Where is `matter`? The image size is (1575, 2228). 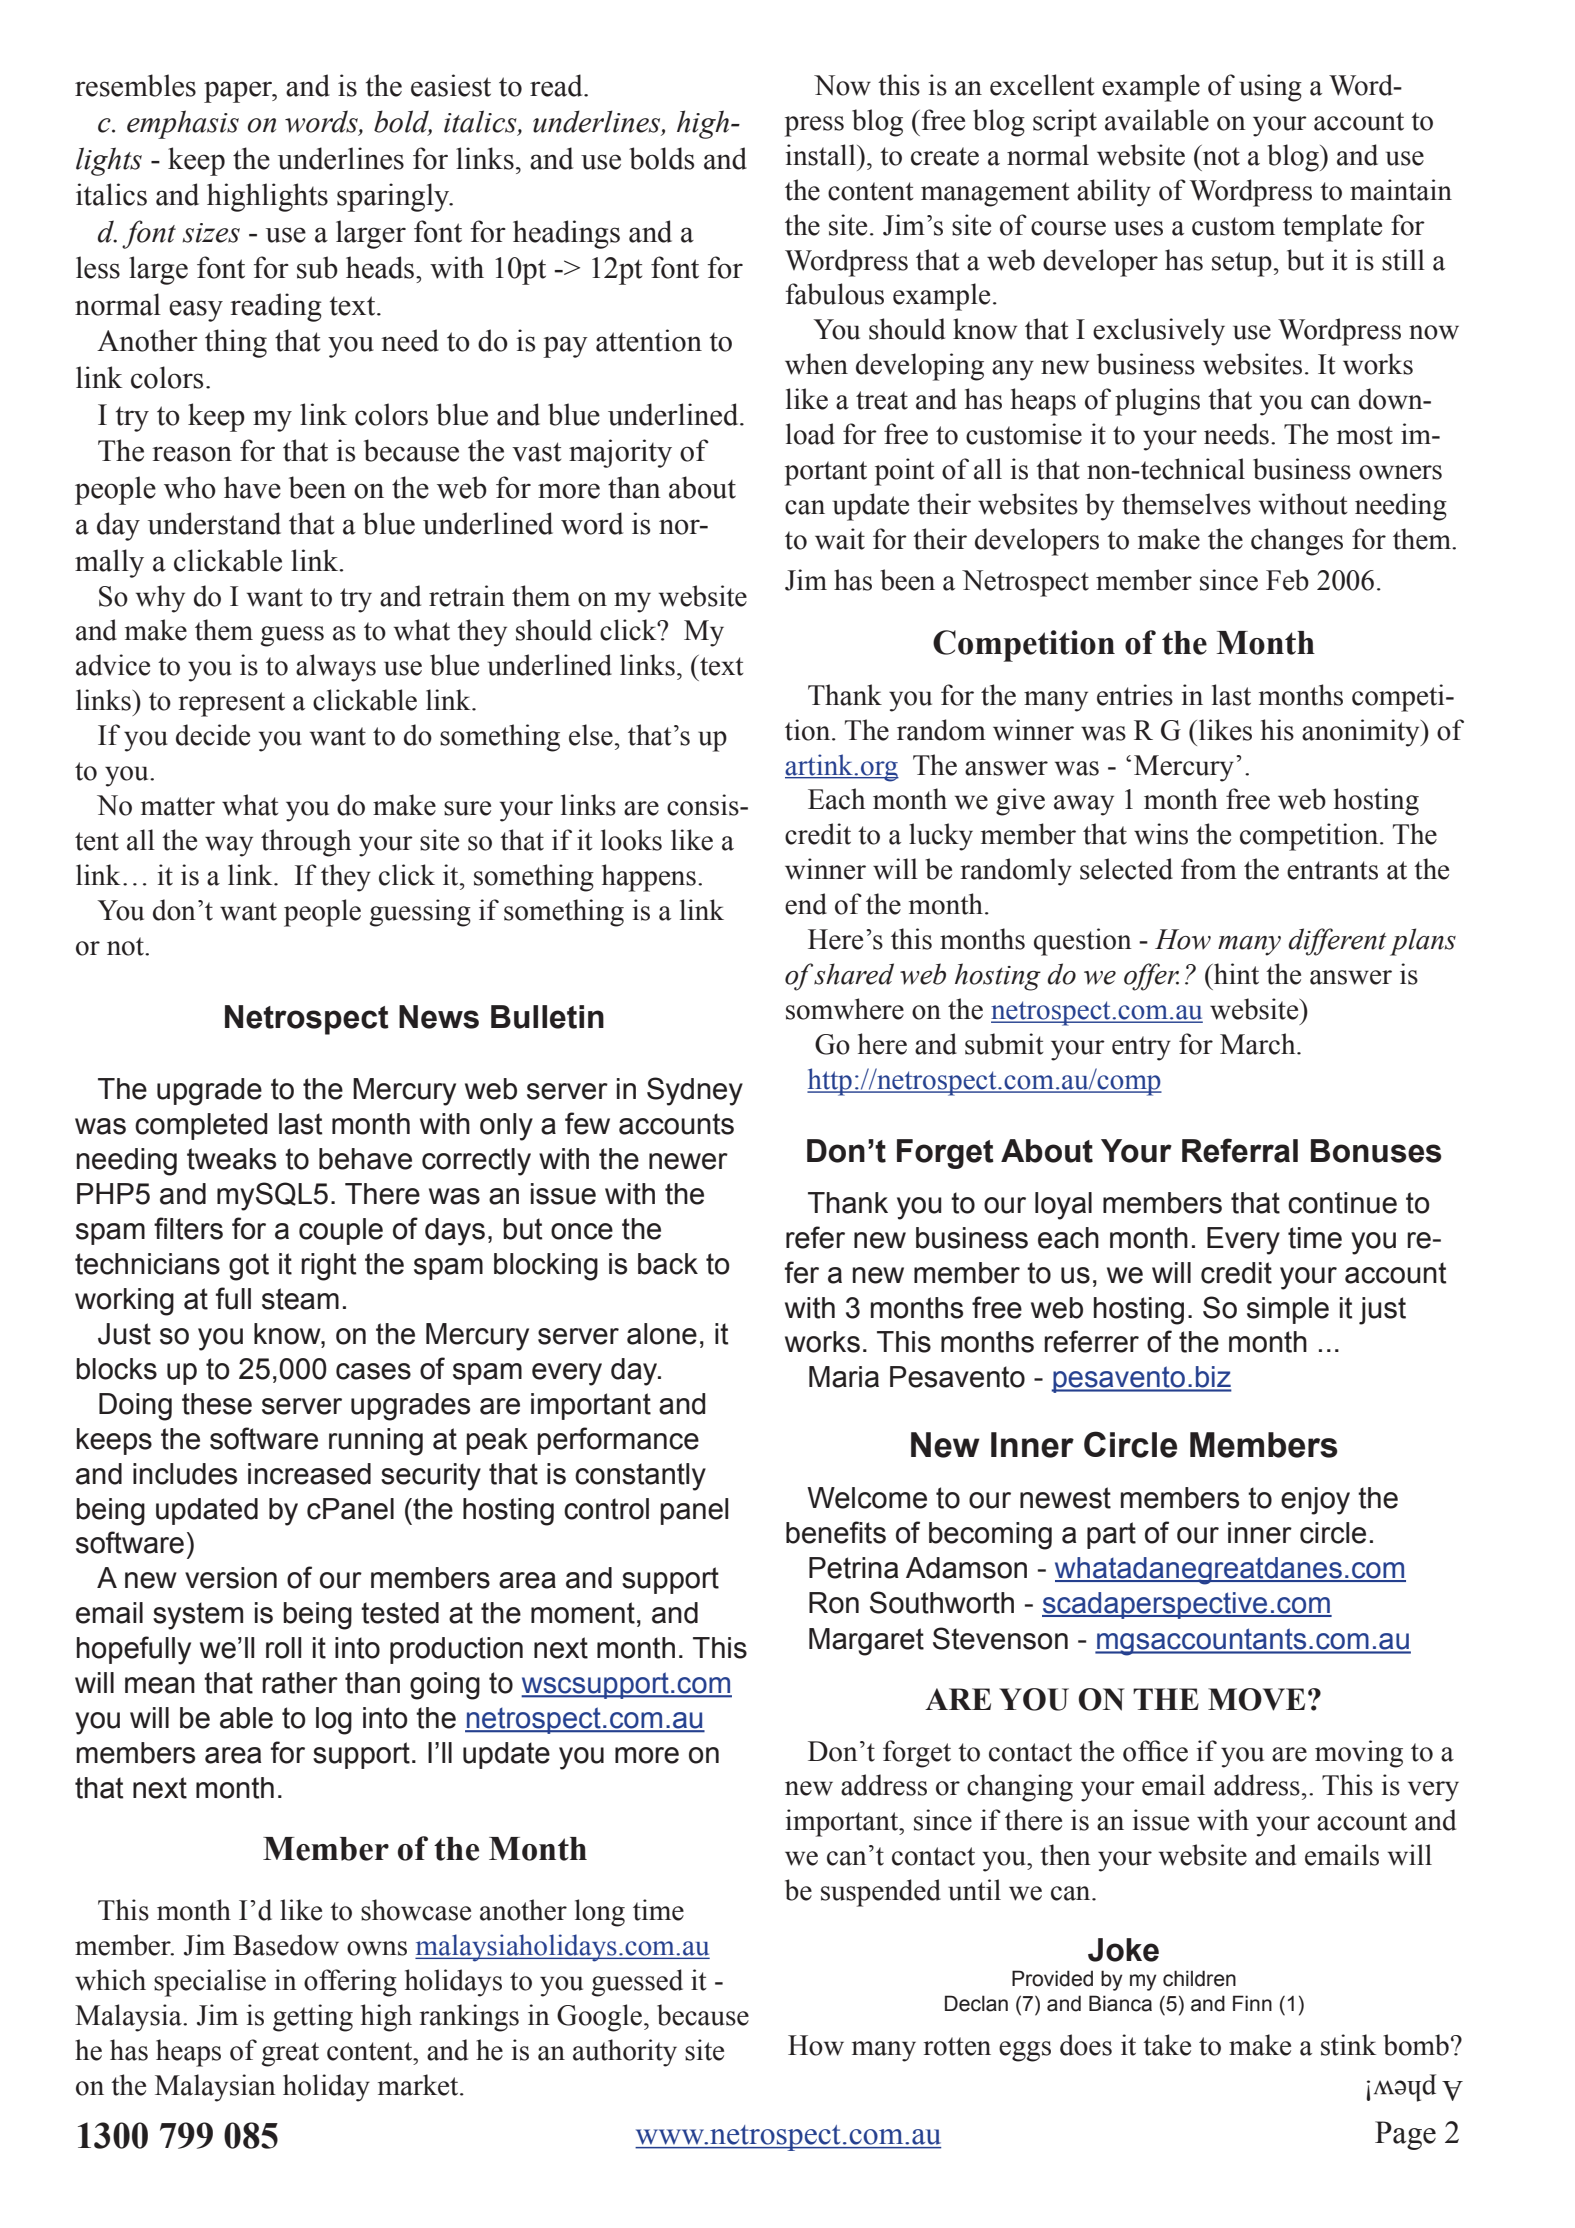 matter is located at coordinates (178, 806).
